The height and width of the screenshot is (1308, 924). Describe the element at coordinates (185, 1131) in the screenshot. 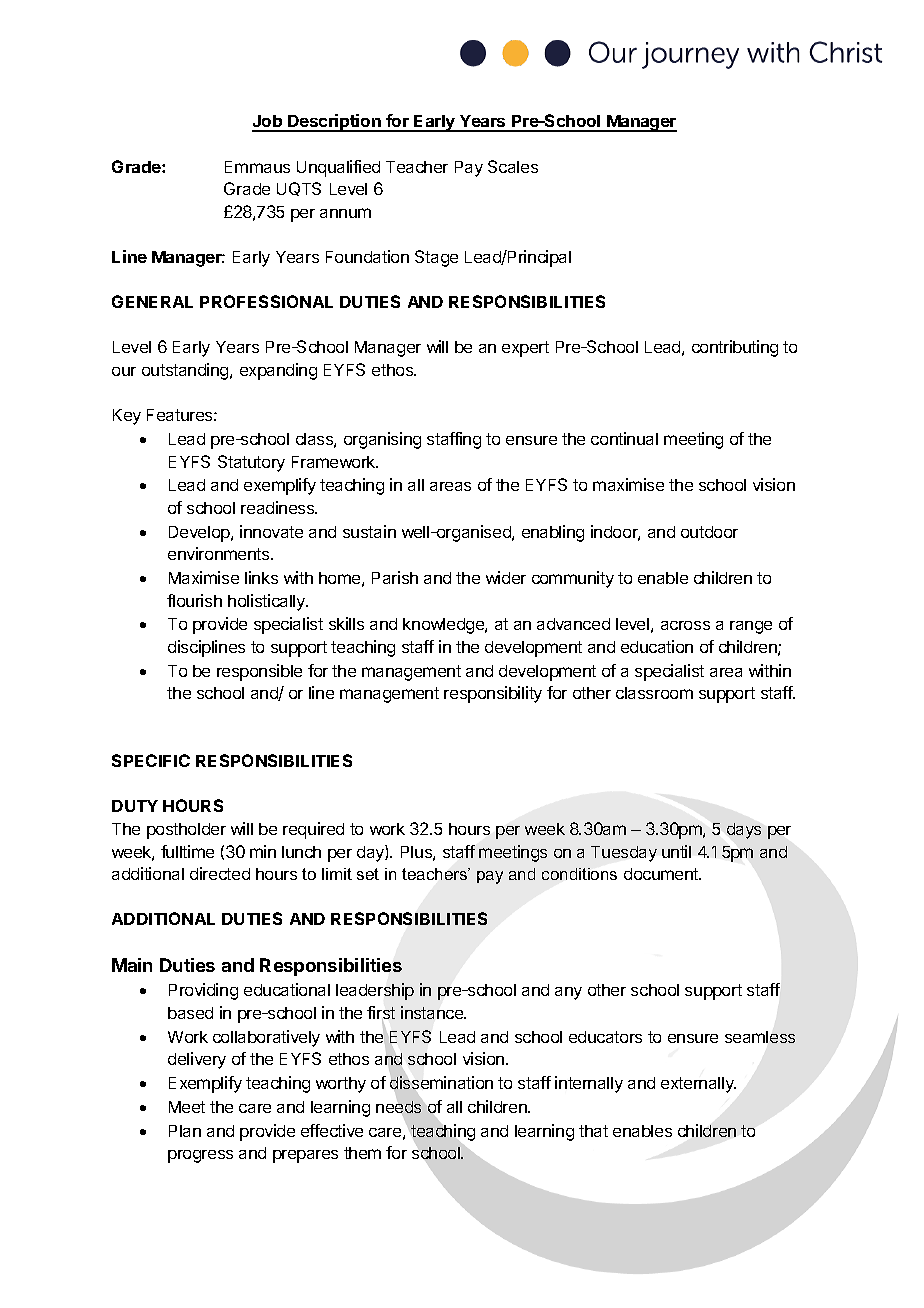

I see `Plan` at that location.
